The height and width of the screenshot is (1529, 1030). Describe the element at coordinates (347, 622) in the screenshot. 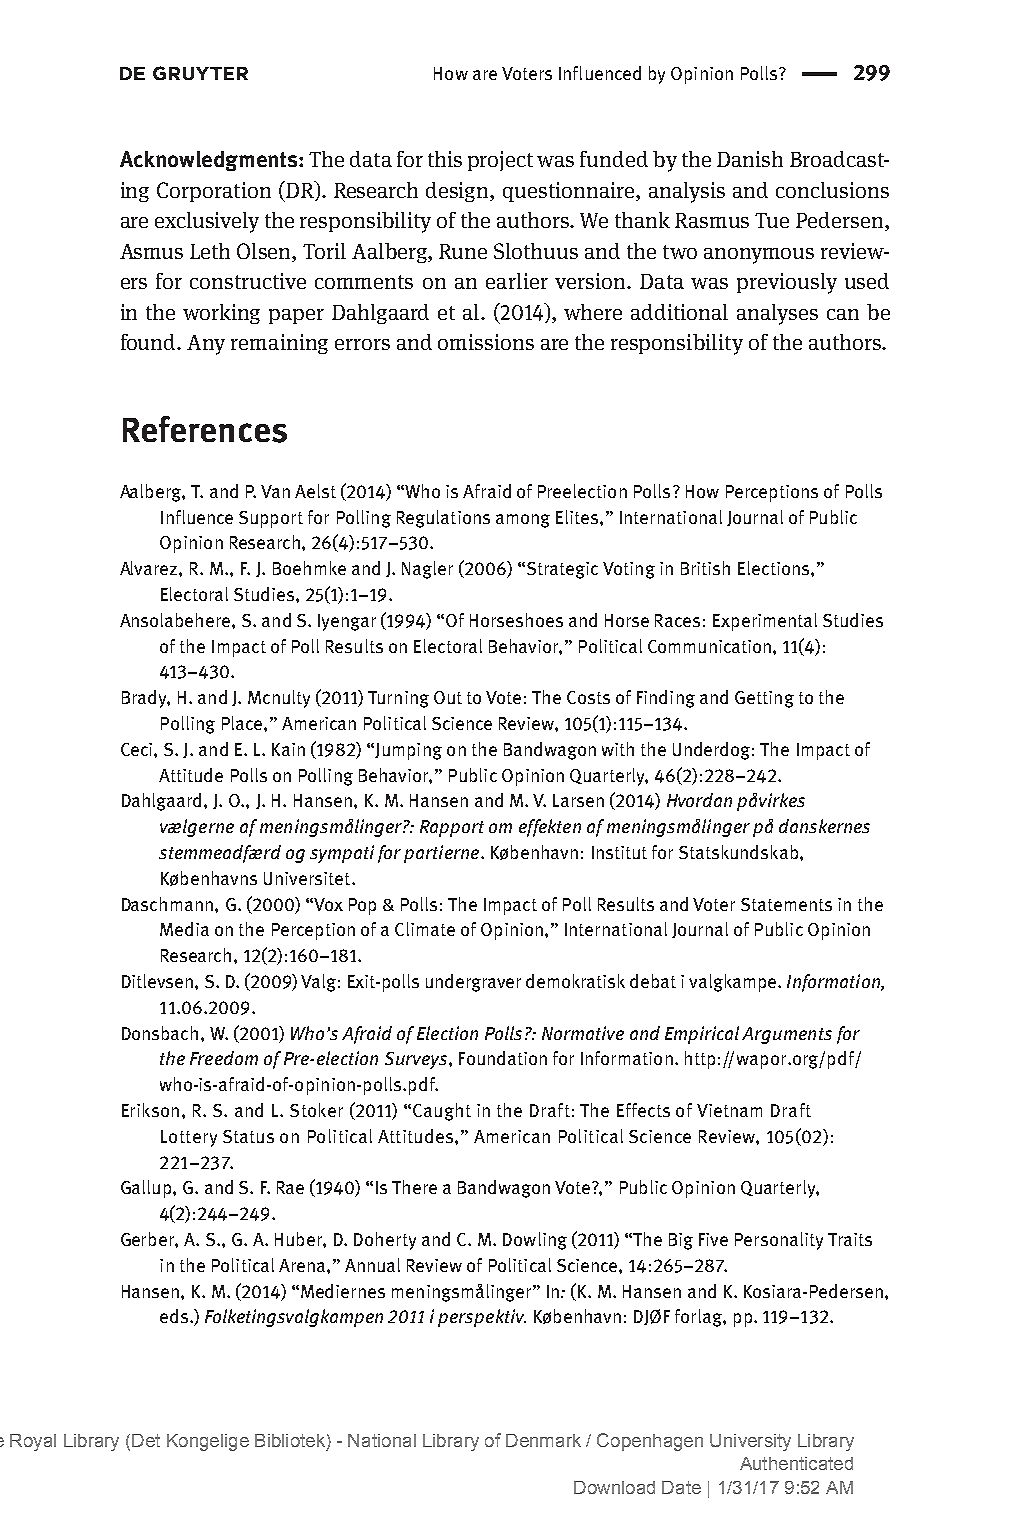

I see `Iyengar` at that location.
